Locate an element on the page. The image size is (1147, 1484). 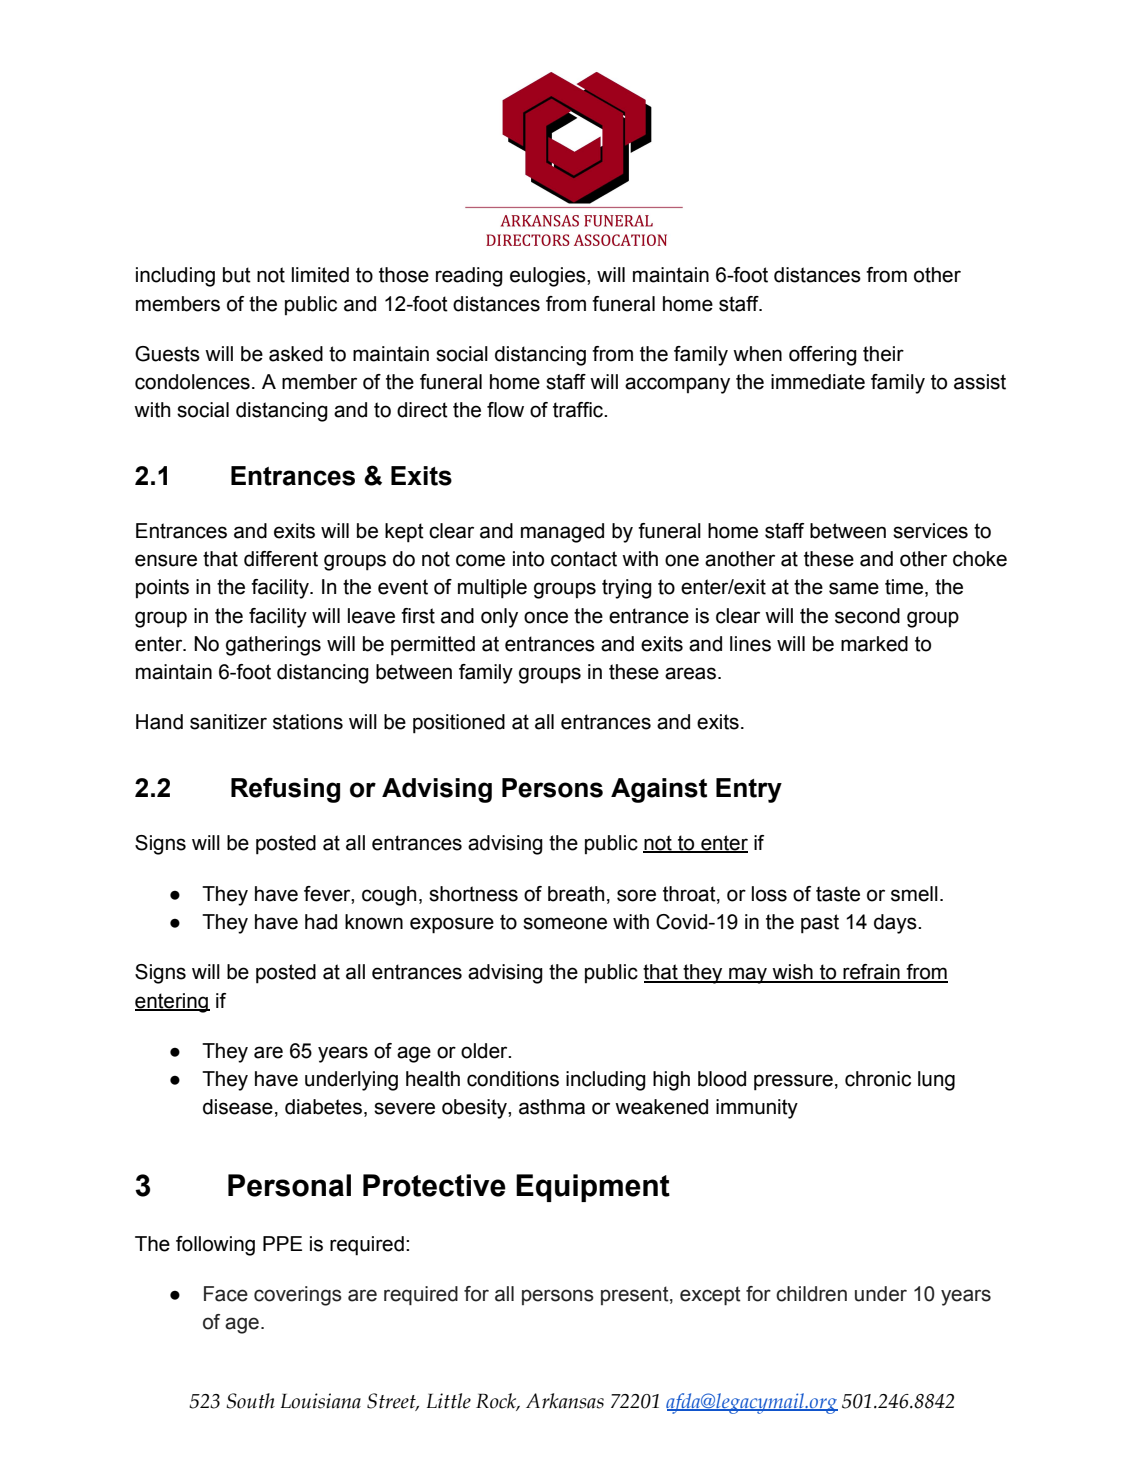
eulogies is located at coordinates (549, 277).
